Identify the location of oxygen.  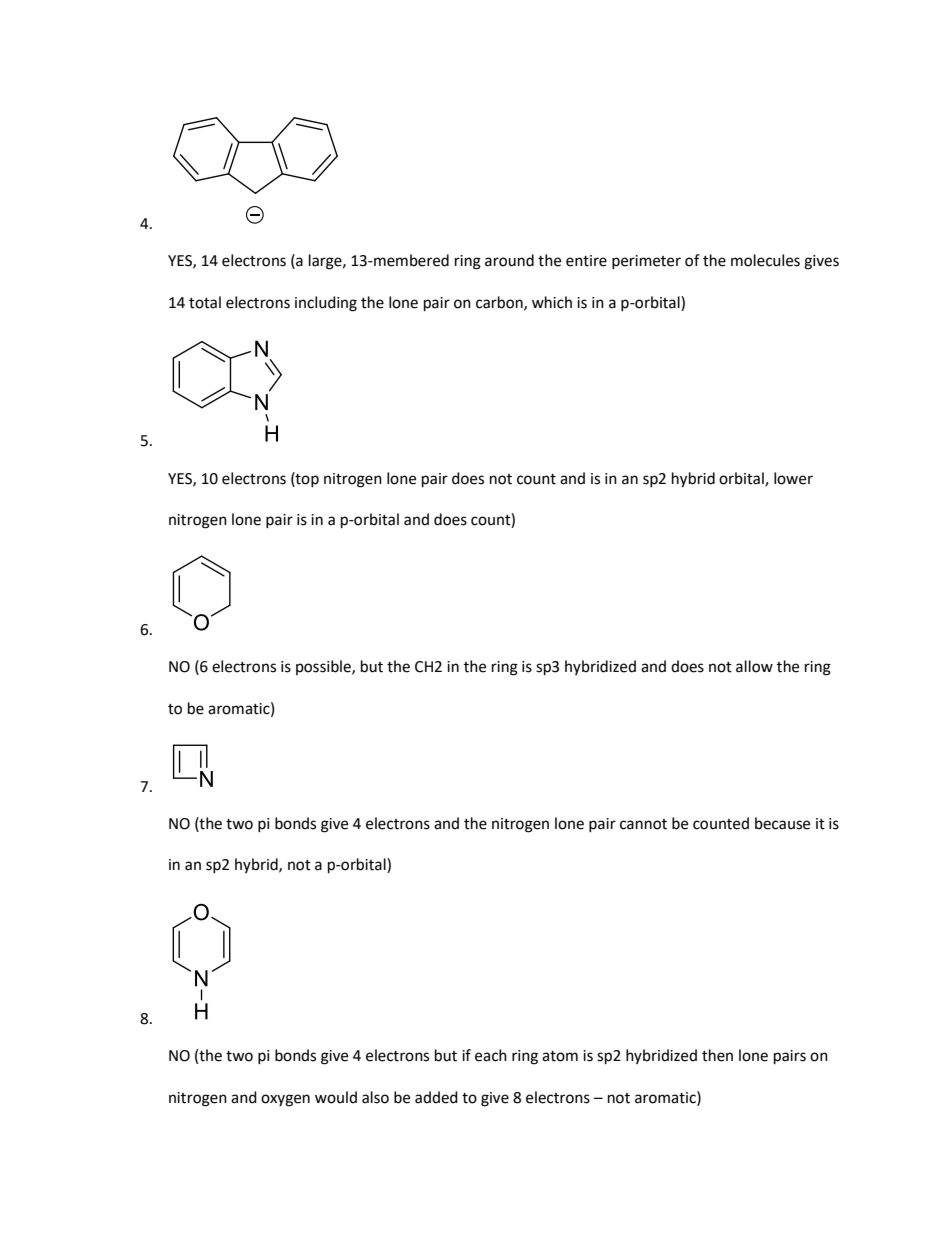
(285, 1100).
